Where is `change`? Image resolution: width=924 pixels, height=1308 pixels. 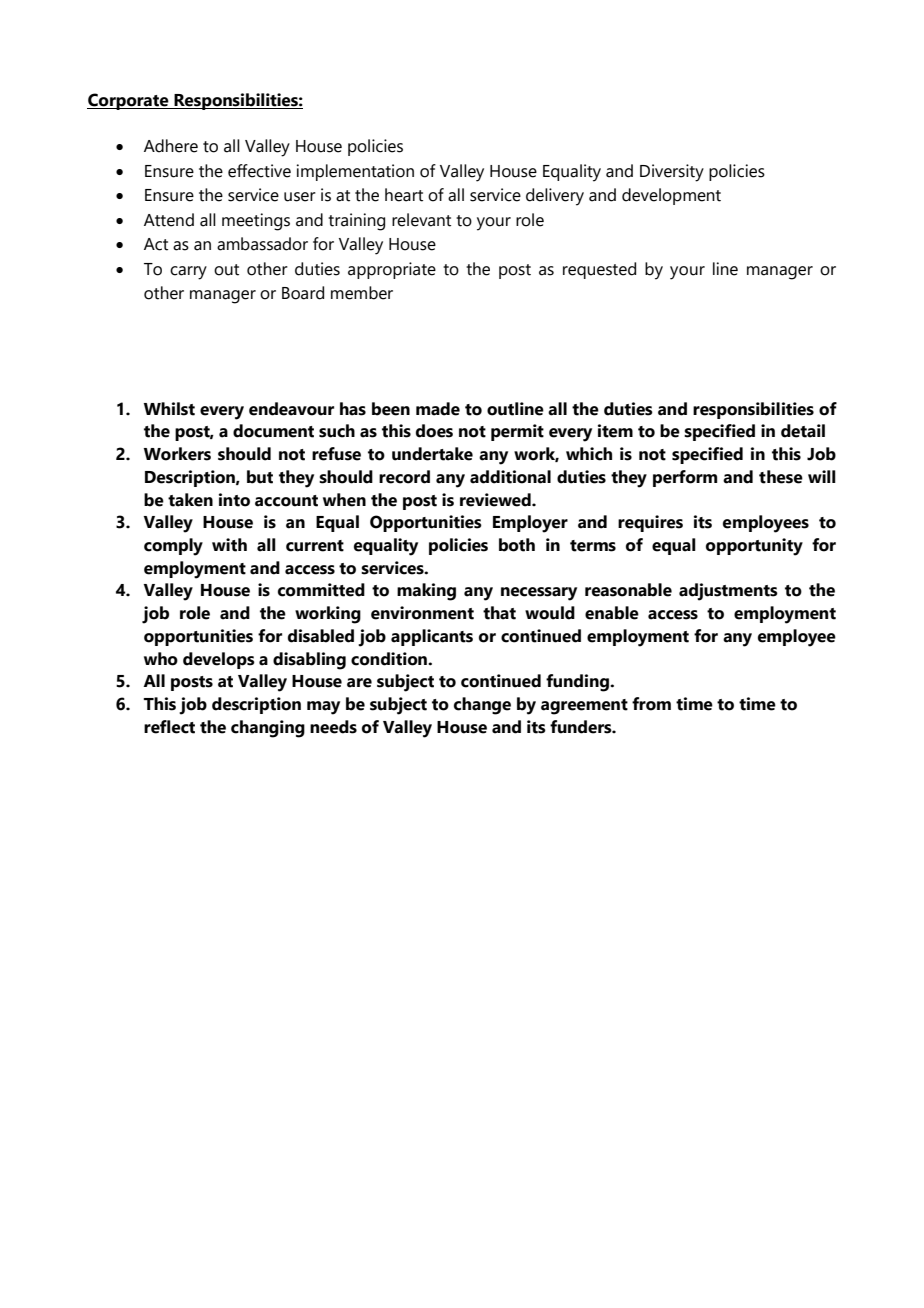
change is located at coordinates (482, 706).
